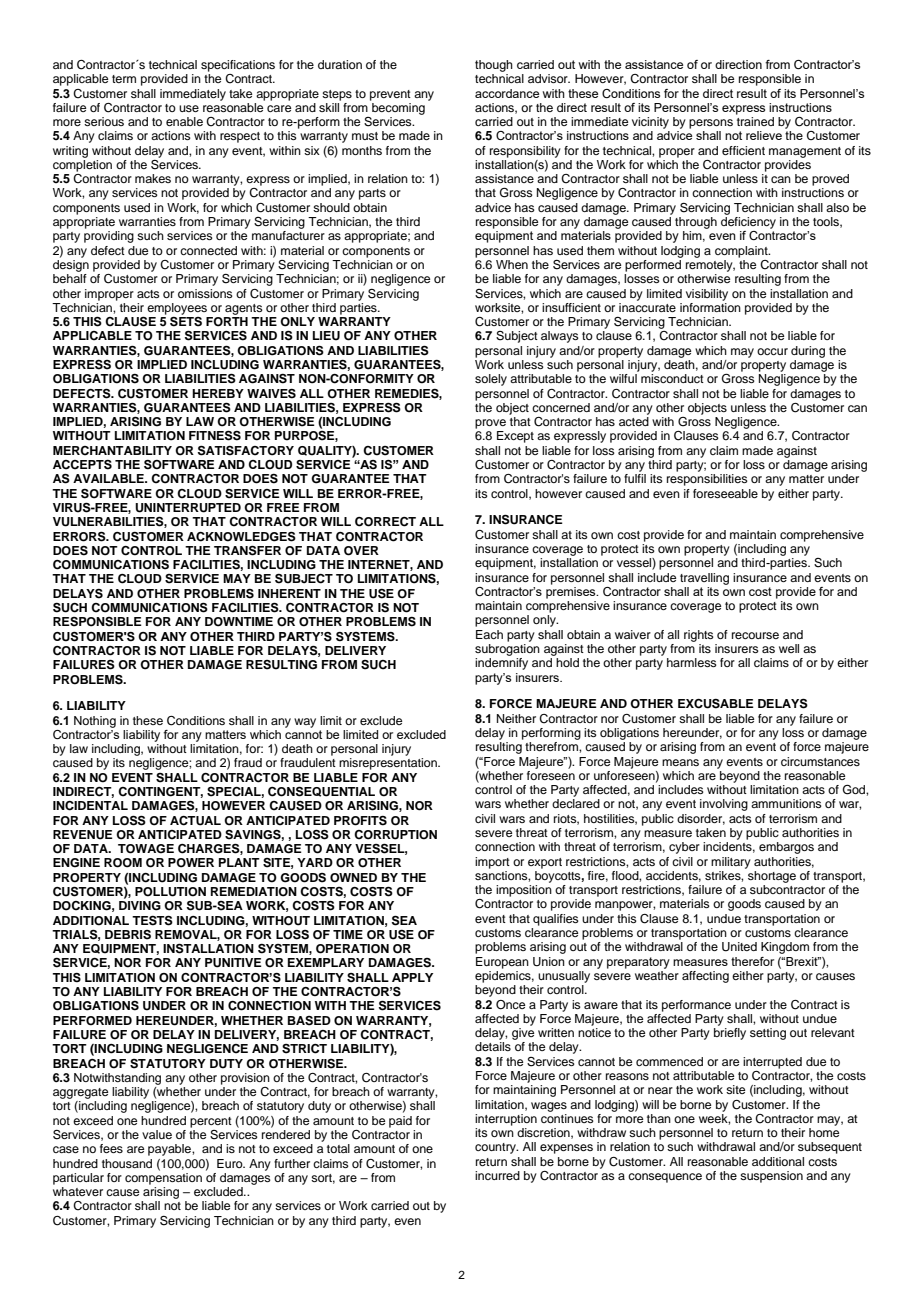 This page has width=924, height=1308. I want to click on occur, so click(772, 351).
